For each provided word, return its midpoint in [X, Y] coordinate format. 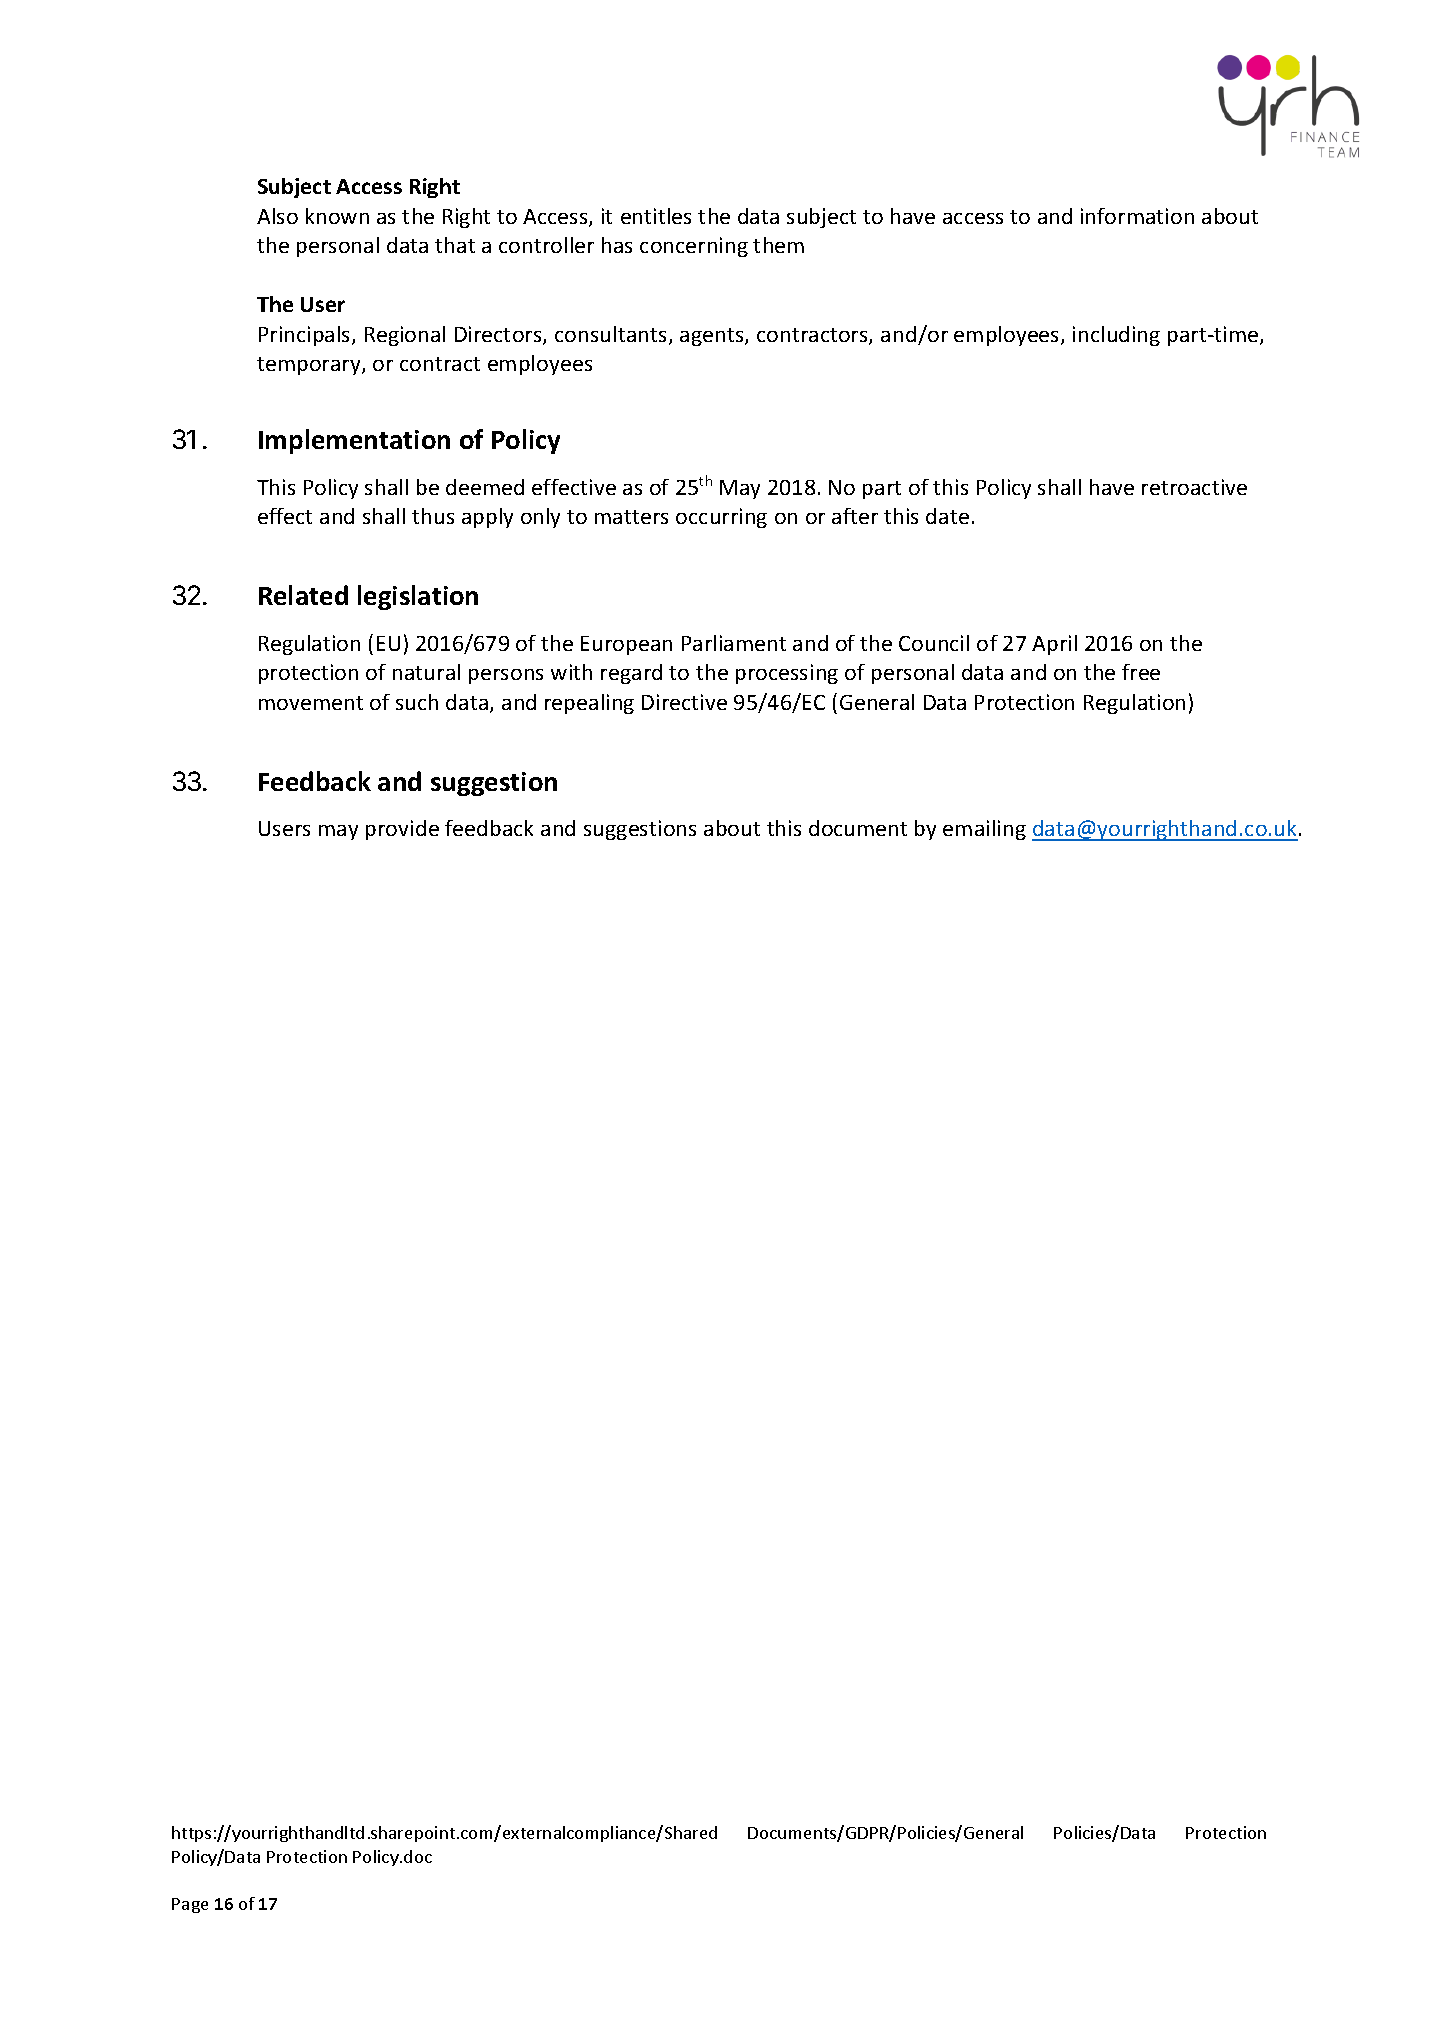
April [1054, 645]
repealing [589, 704]
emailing [984, 830]
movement [311, 703]
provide [402, 830]
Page [190, 1905]
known [337, 216]
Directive [684, 702]
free [1141, 672]
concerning [694, 247]
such [417, 702]
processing [787, 674]
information [1137, 216]
